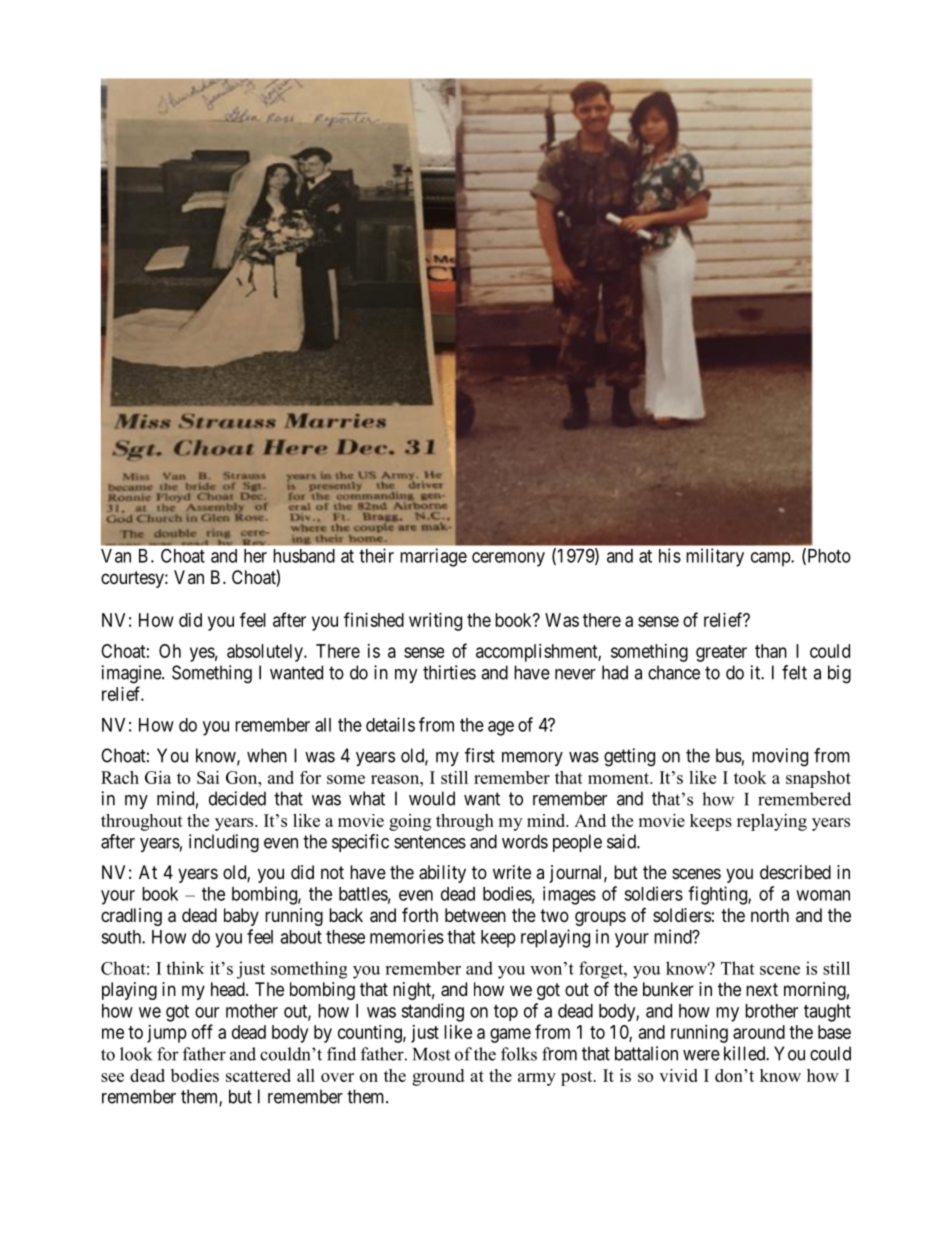 The width and height of the screenshot is (952, 1233). I want to click on first, so click(480, 755).
